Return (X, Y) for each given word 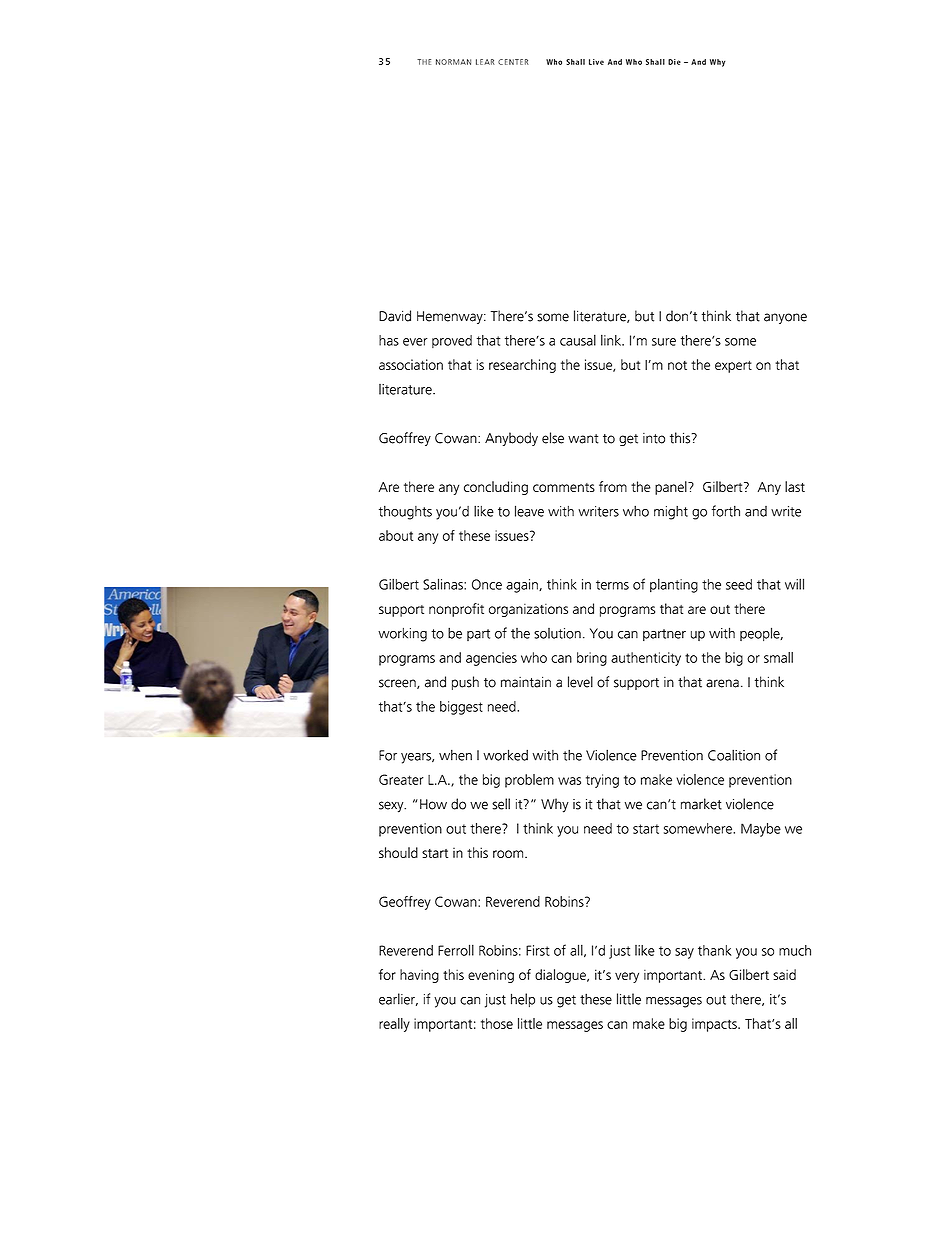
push (465, 683)
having (419, 976)
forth (726, 511)
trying (602, 781)
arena (722, 683)
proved (452, 341)
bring (592, 659)
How (433, 804)
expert (733, 367)
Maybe (761, 830)
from (613, 486)
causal (578, 340)
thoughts (405, 512)
